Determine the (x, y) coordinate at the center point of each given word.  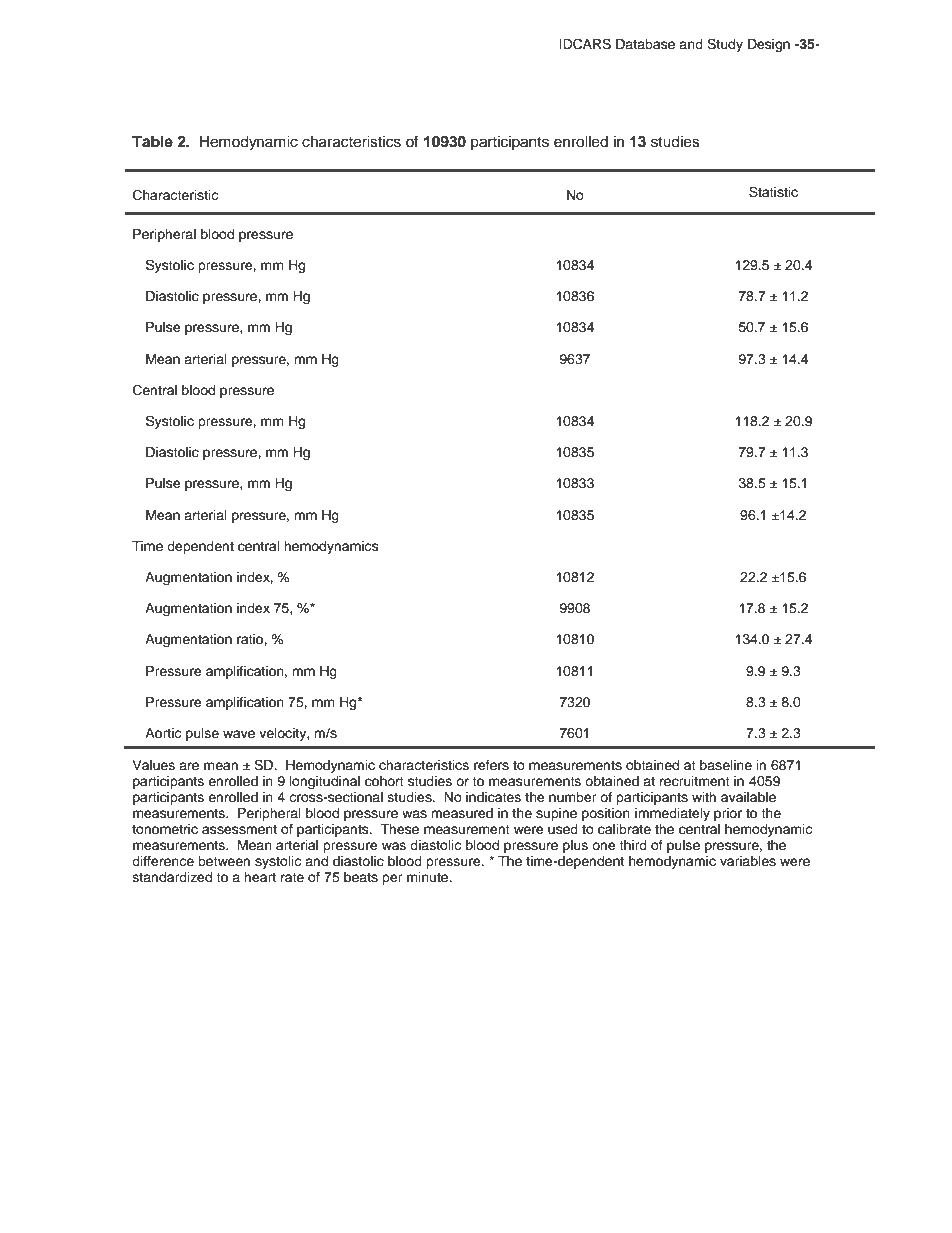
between (224, 861)
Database (645, 44)
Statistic (773, 192)
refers (491, 765)
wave (239, 734)
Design (769, 45)
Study (725, 45)
